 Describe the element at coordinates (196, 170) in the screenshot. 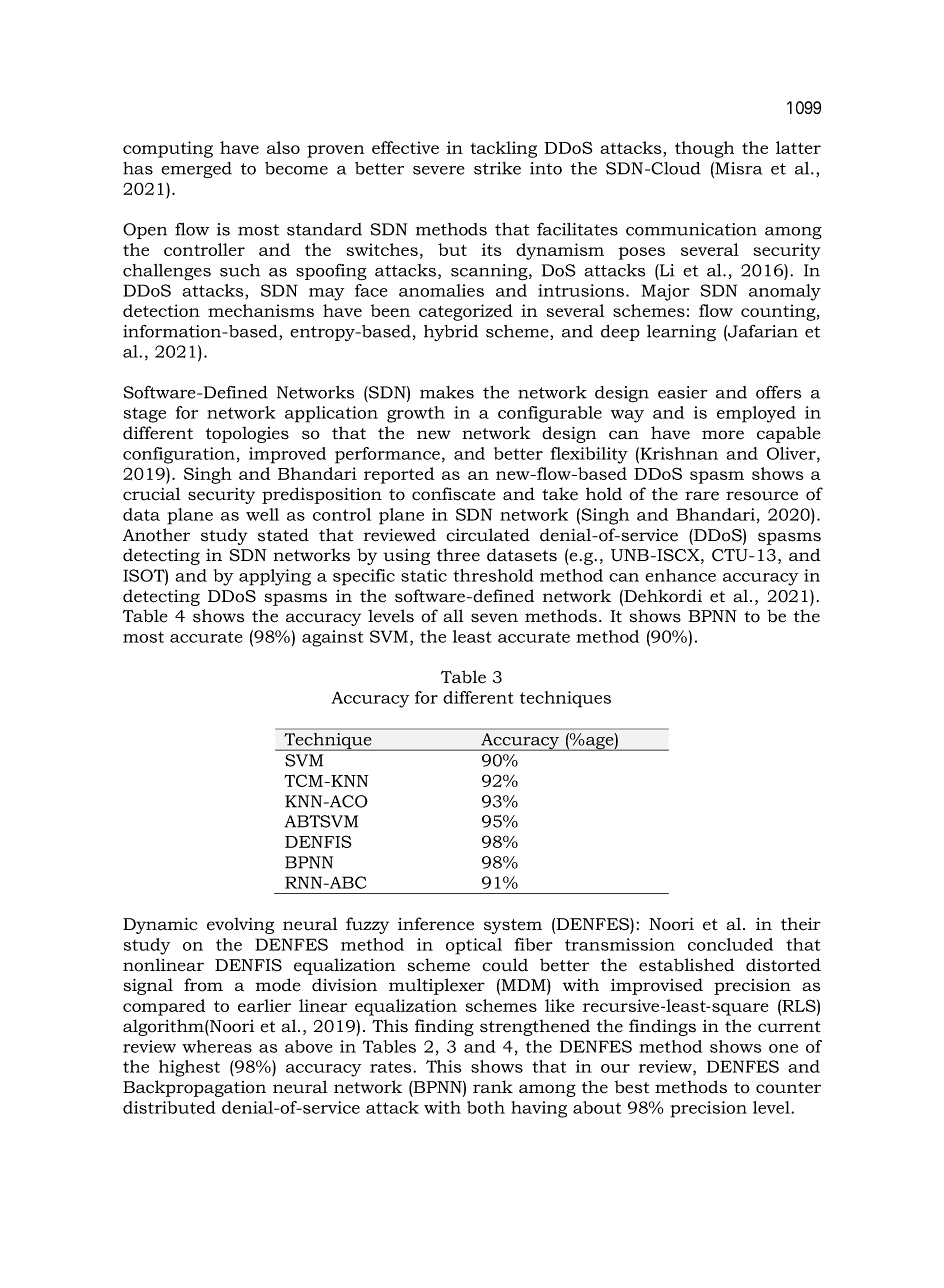

I see `emerged` at that location.
